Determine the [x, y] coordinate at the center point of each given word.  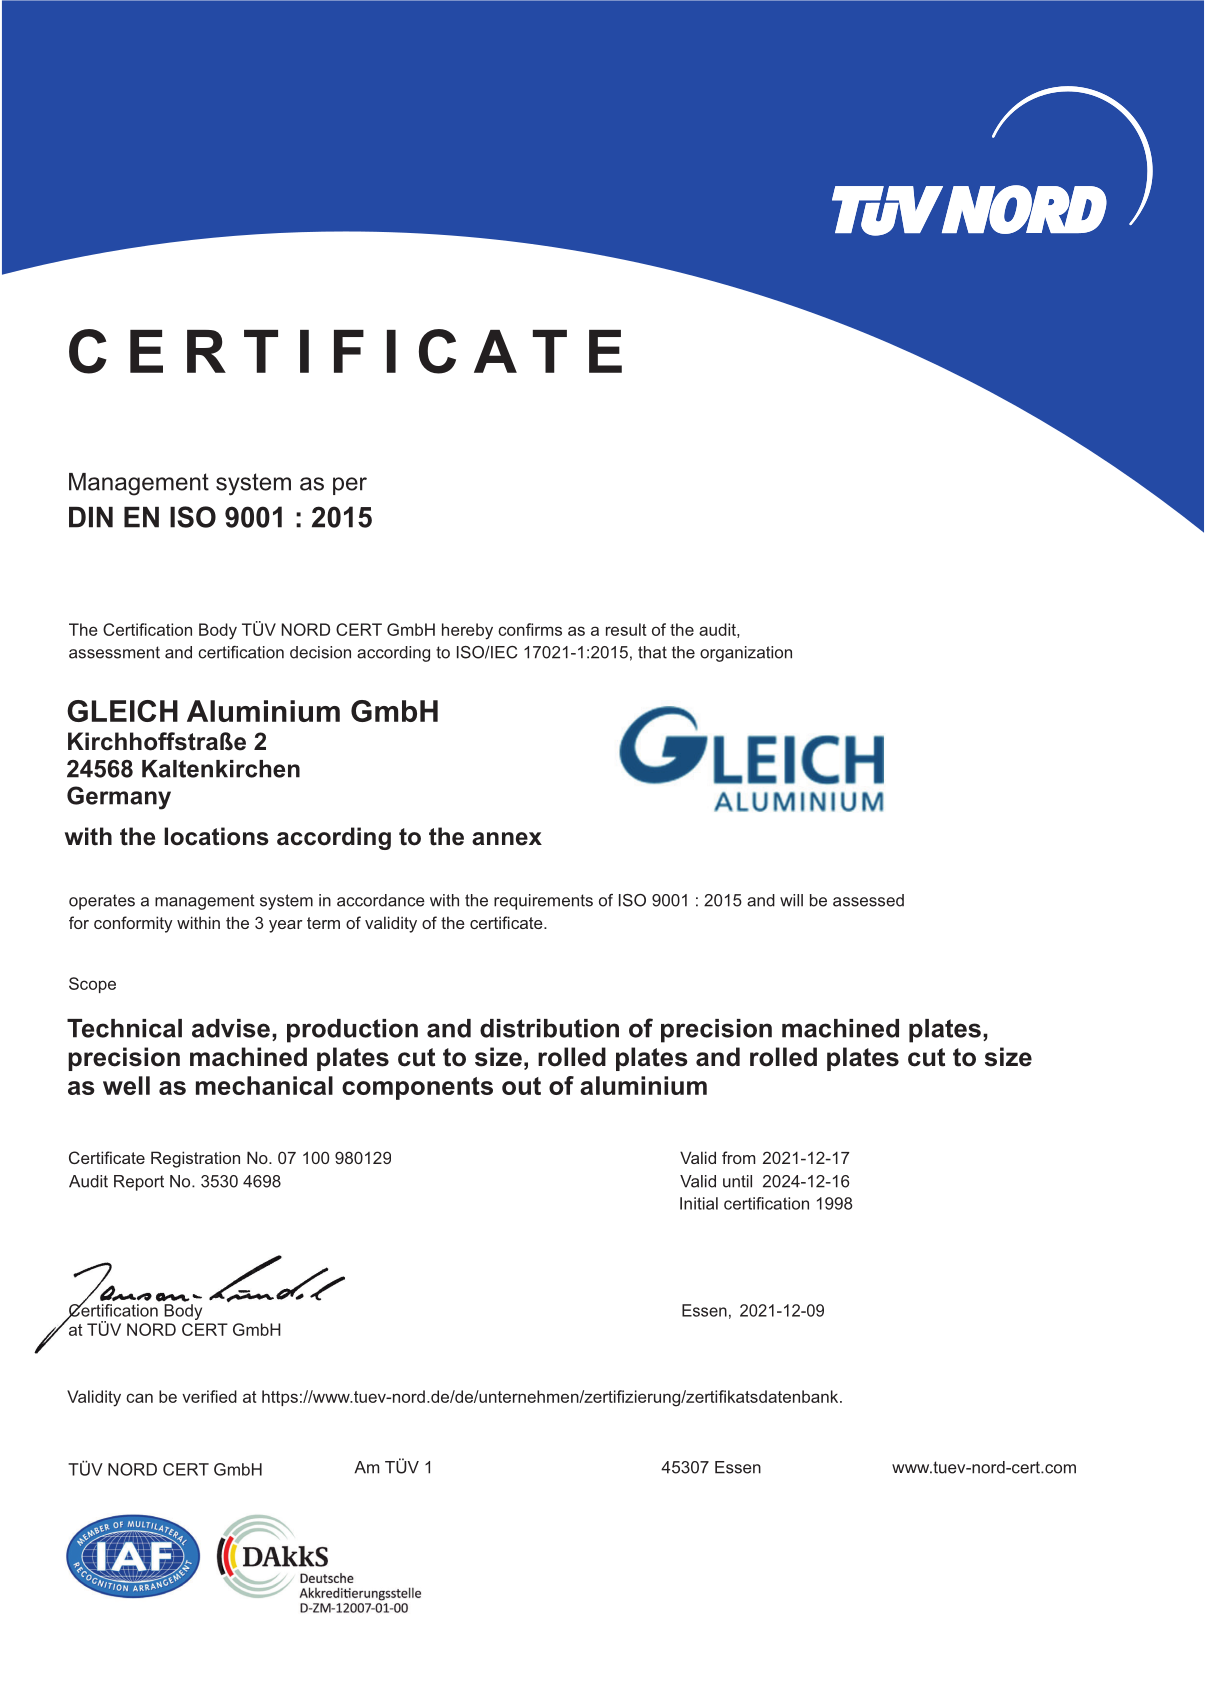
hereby [467, 631]
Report [139, 1183]
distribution [549, 1028]
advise [231, 1028]
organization [746, 654]
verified [209, 1396]
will [791, 900]
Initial [699, 1203]
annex [507, 839]
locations [216, 836]
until [737, 1181]
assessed [868, 900]
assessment [114, 652]
